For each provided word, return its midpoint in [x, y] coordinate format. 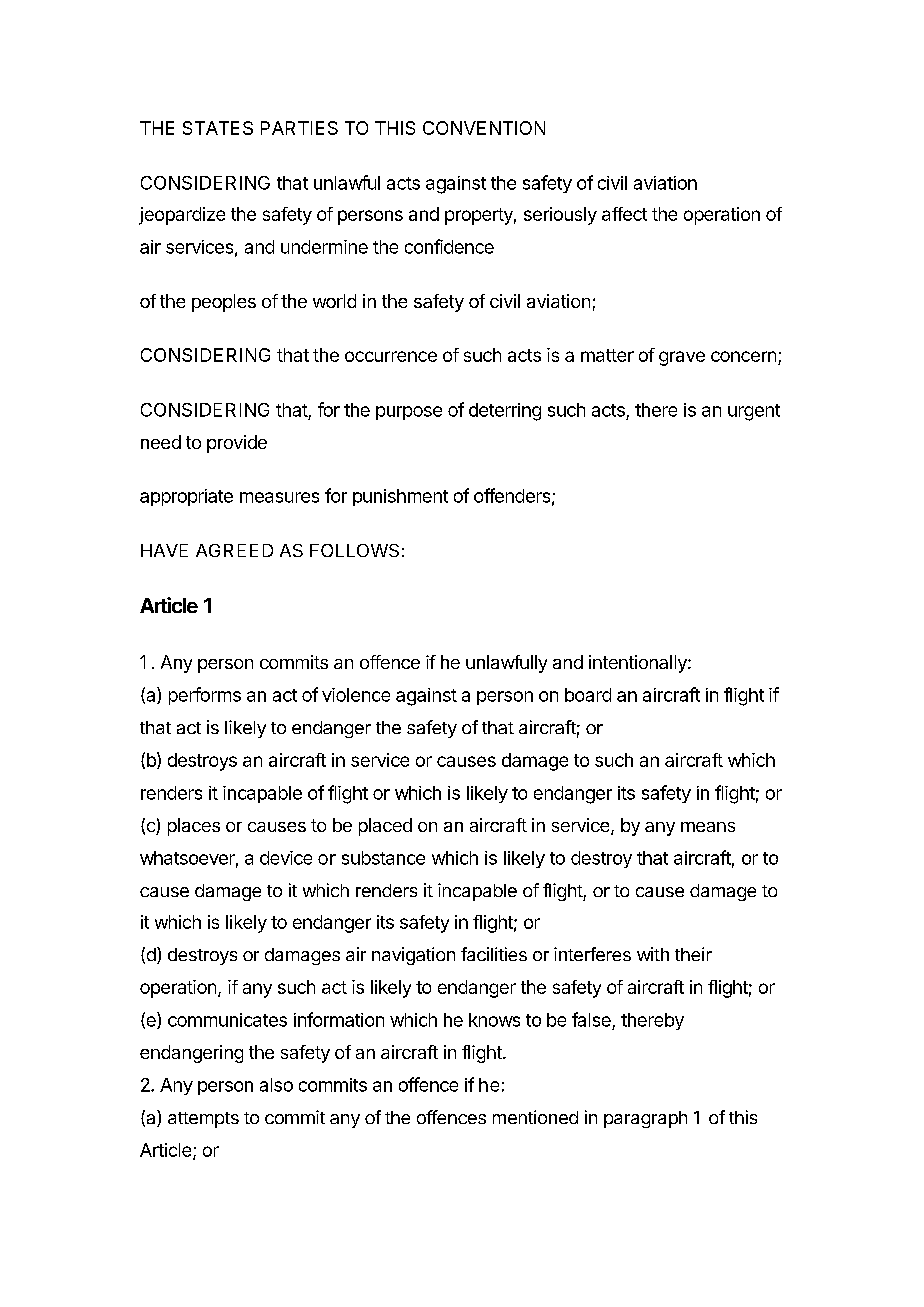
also [276, 1085]
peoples [224, 303]
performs [205, 696]
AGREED [234, 550]
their [693, 954]
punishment [400, 497]
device [286, 858]
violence [356, 695]
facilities [494, 954]
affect [624, 214]
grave [682, 358]
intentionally [639, 664]
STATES [218, 128]
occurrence [391, 356]
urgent [754, 412]
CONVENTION [484, 128]
